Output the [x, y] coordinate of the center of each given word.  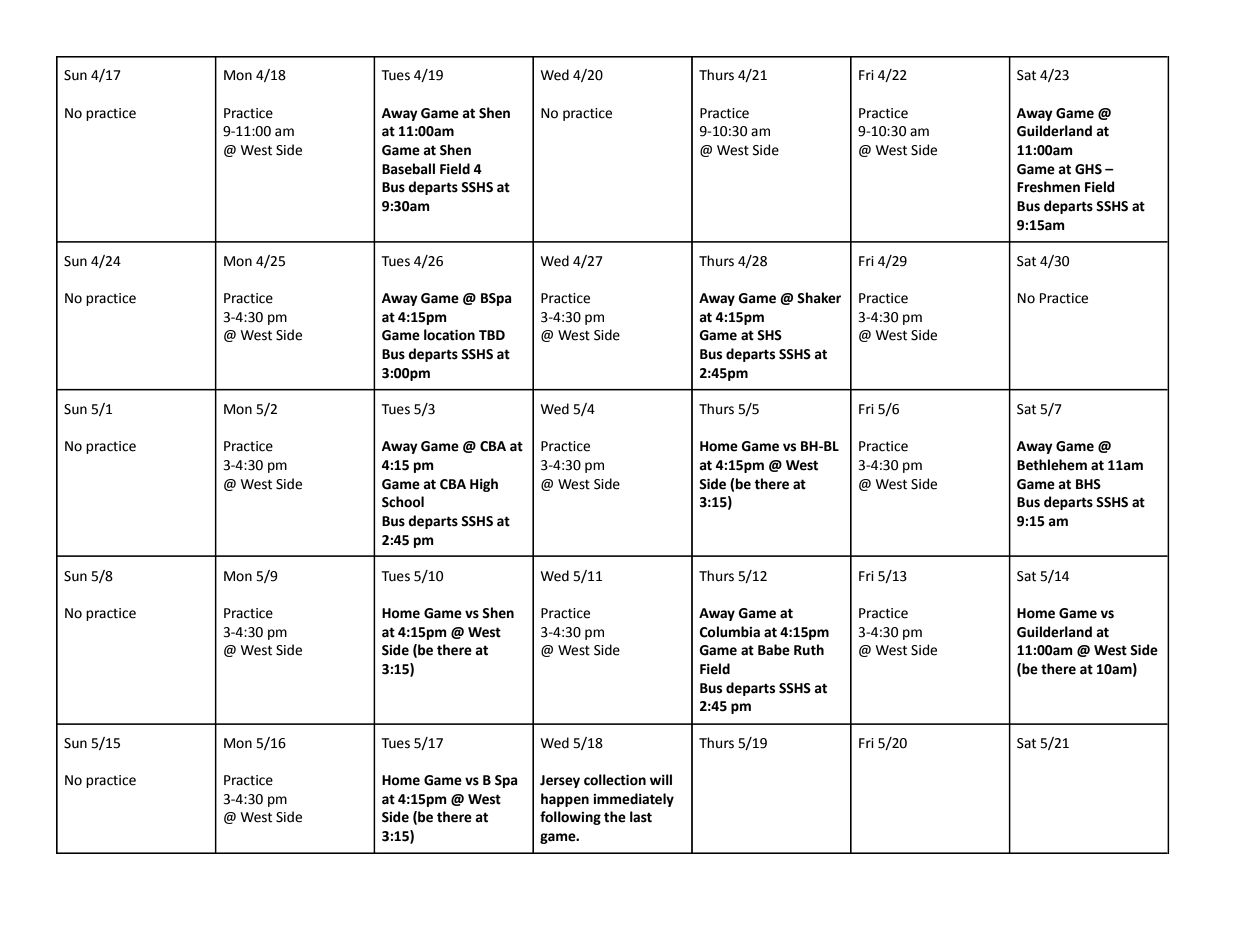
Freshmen [1048, 187]
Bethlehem [1052, 465]
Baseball [408, 169]
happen [565, 800]
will [661, 779]
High [484, 485]
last [641, 817]
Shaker [819, 298]
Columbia [730, 632]
